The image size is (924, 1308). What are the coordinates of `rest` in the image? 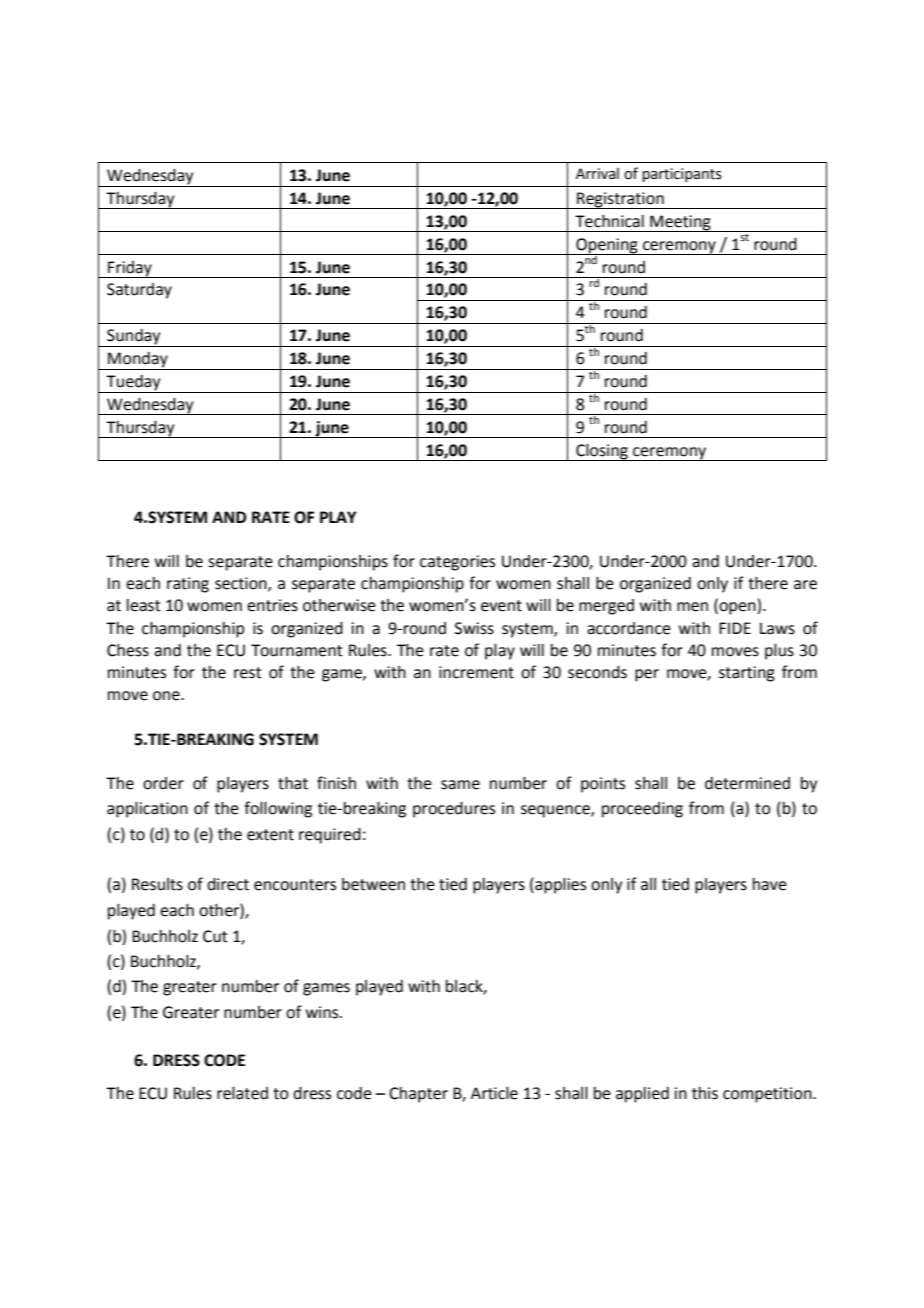 It's located at (248, 673).
